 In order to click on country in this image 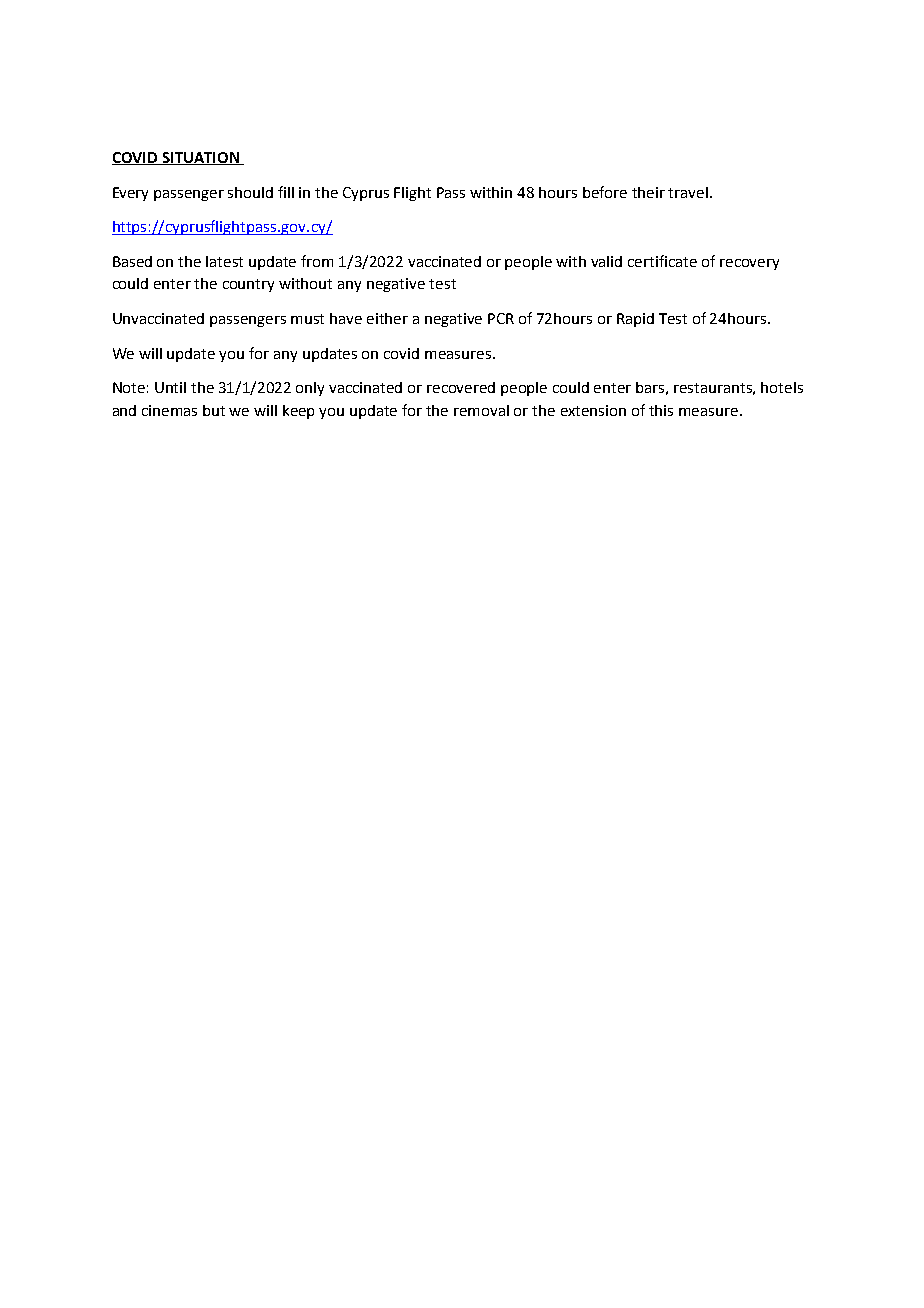, I will do `click(248, 285)`.
